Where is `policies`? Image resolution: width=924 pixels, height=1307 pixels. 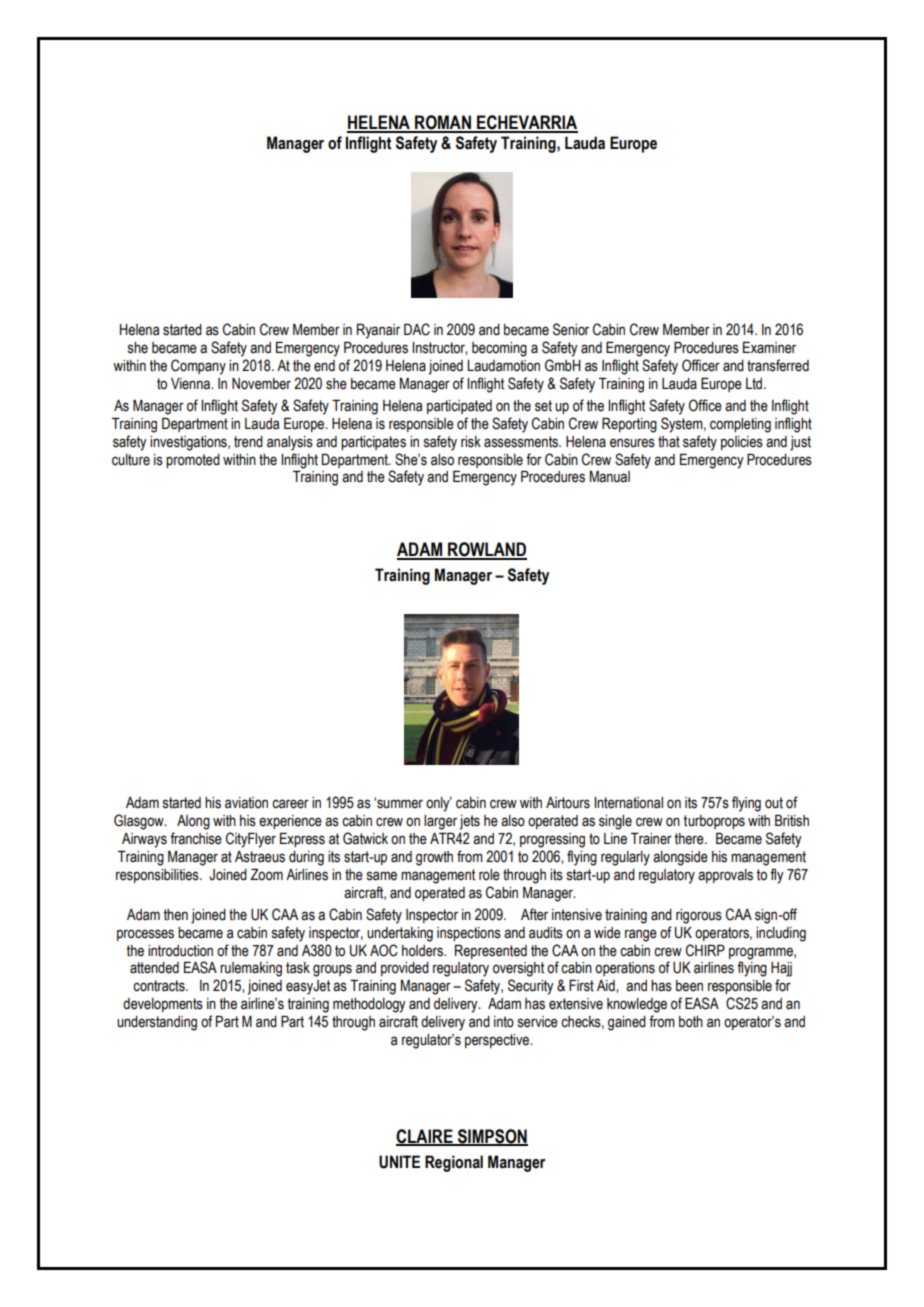 policies is located at coordinates (742, 443).
